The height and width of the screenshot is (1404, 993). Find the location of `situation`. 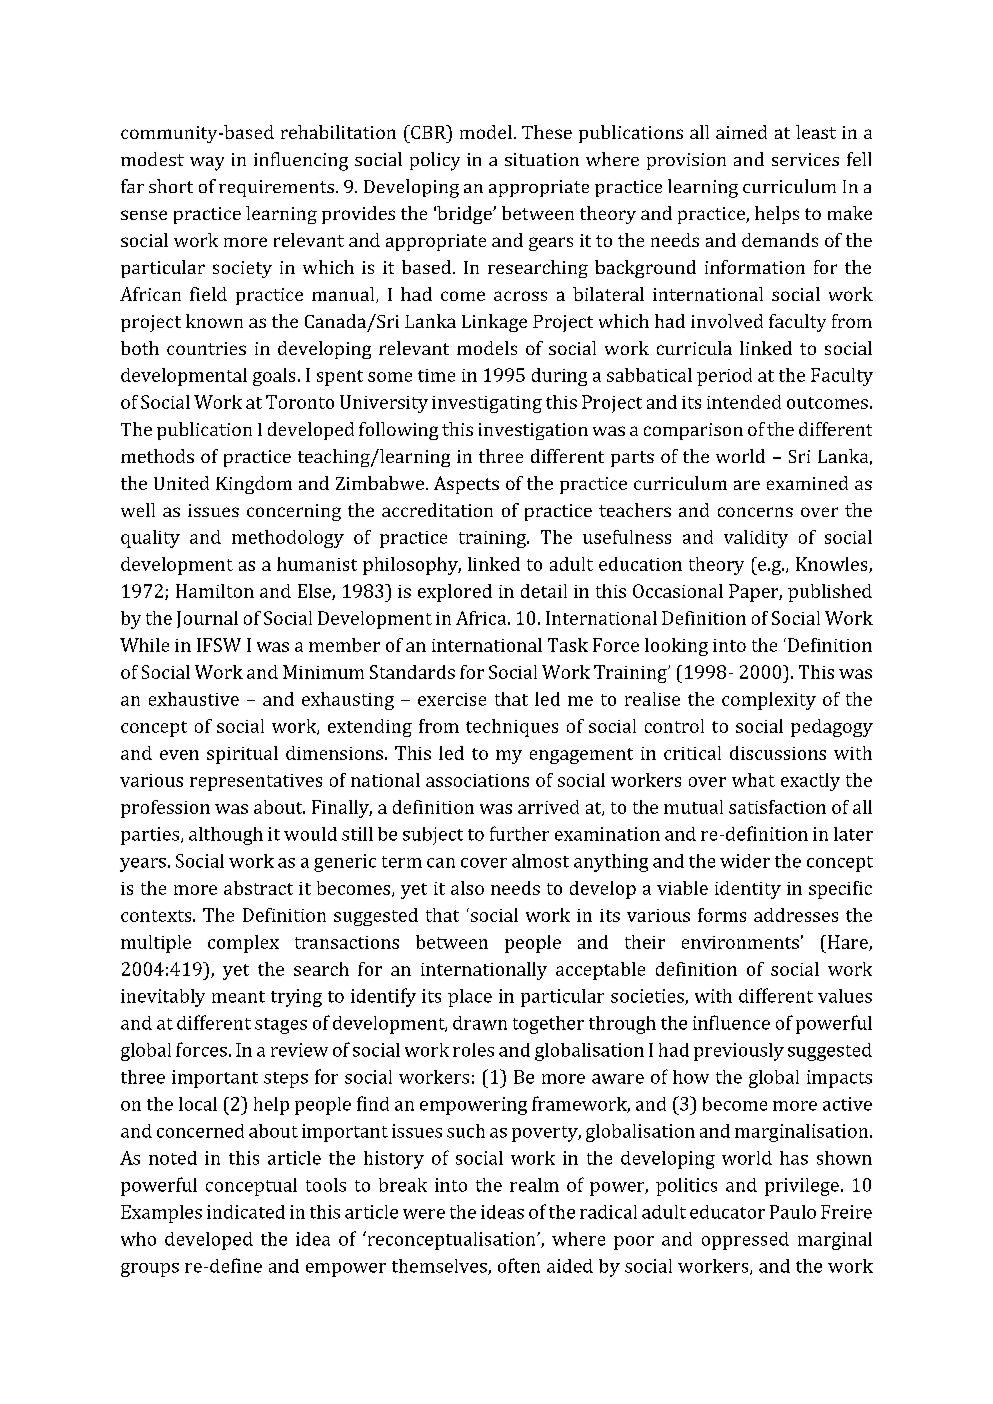

situation is located at coordinates (542, 159).
